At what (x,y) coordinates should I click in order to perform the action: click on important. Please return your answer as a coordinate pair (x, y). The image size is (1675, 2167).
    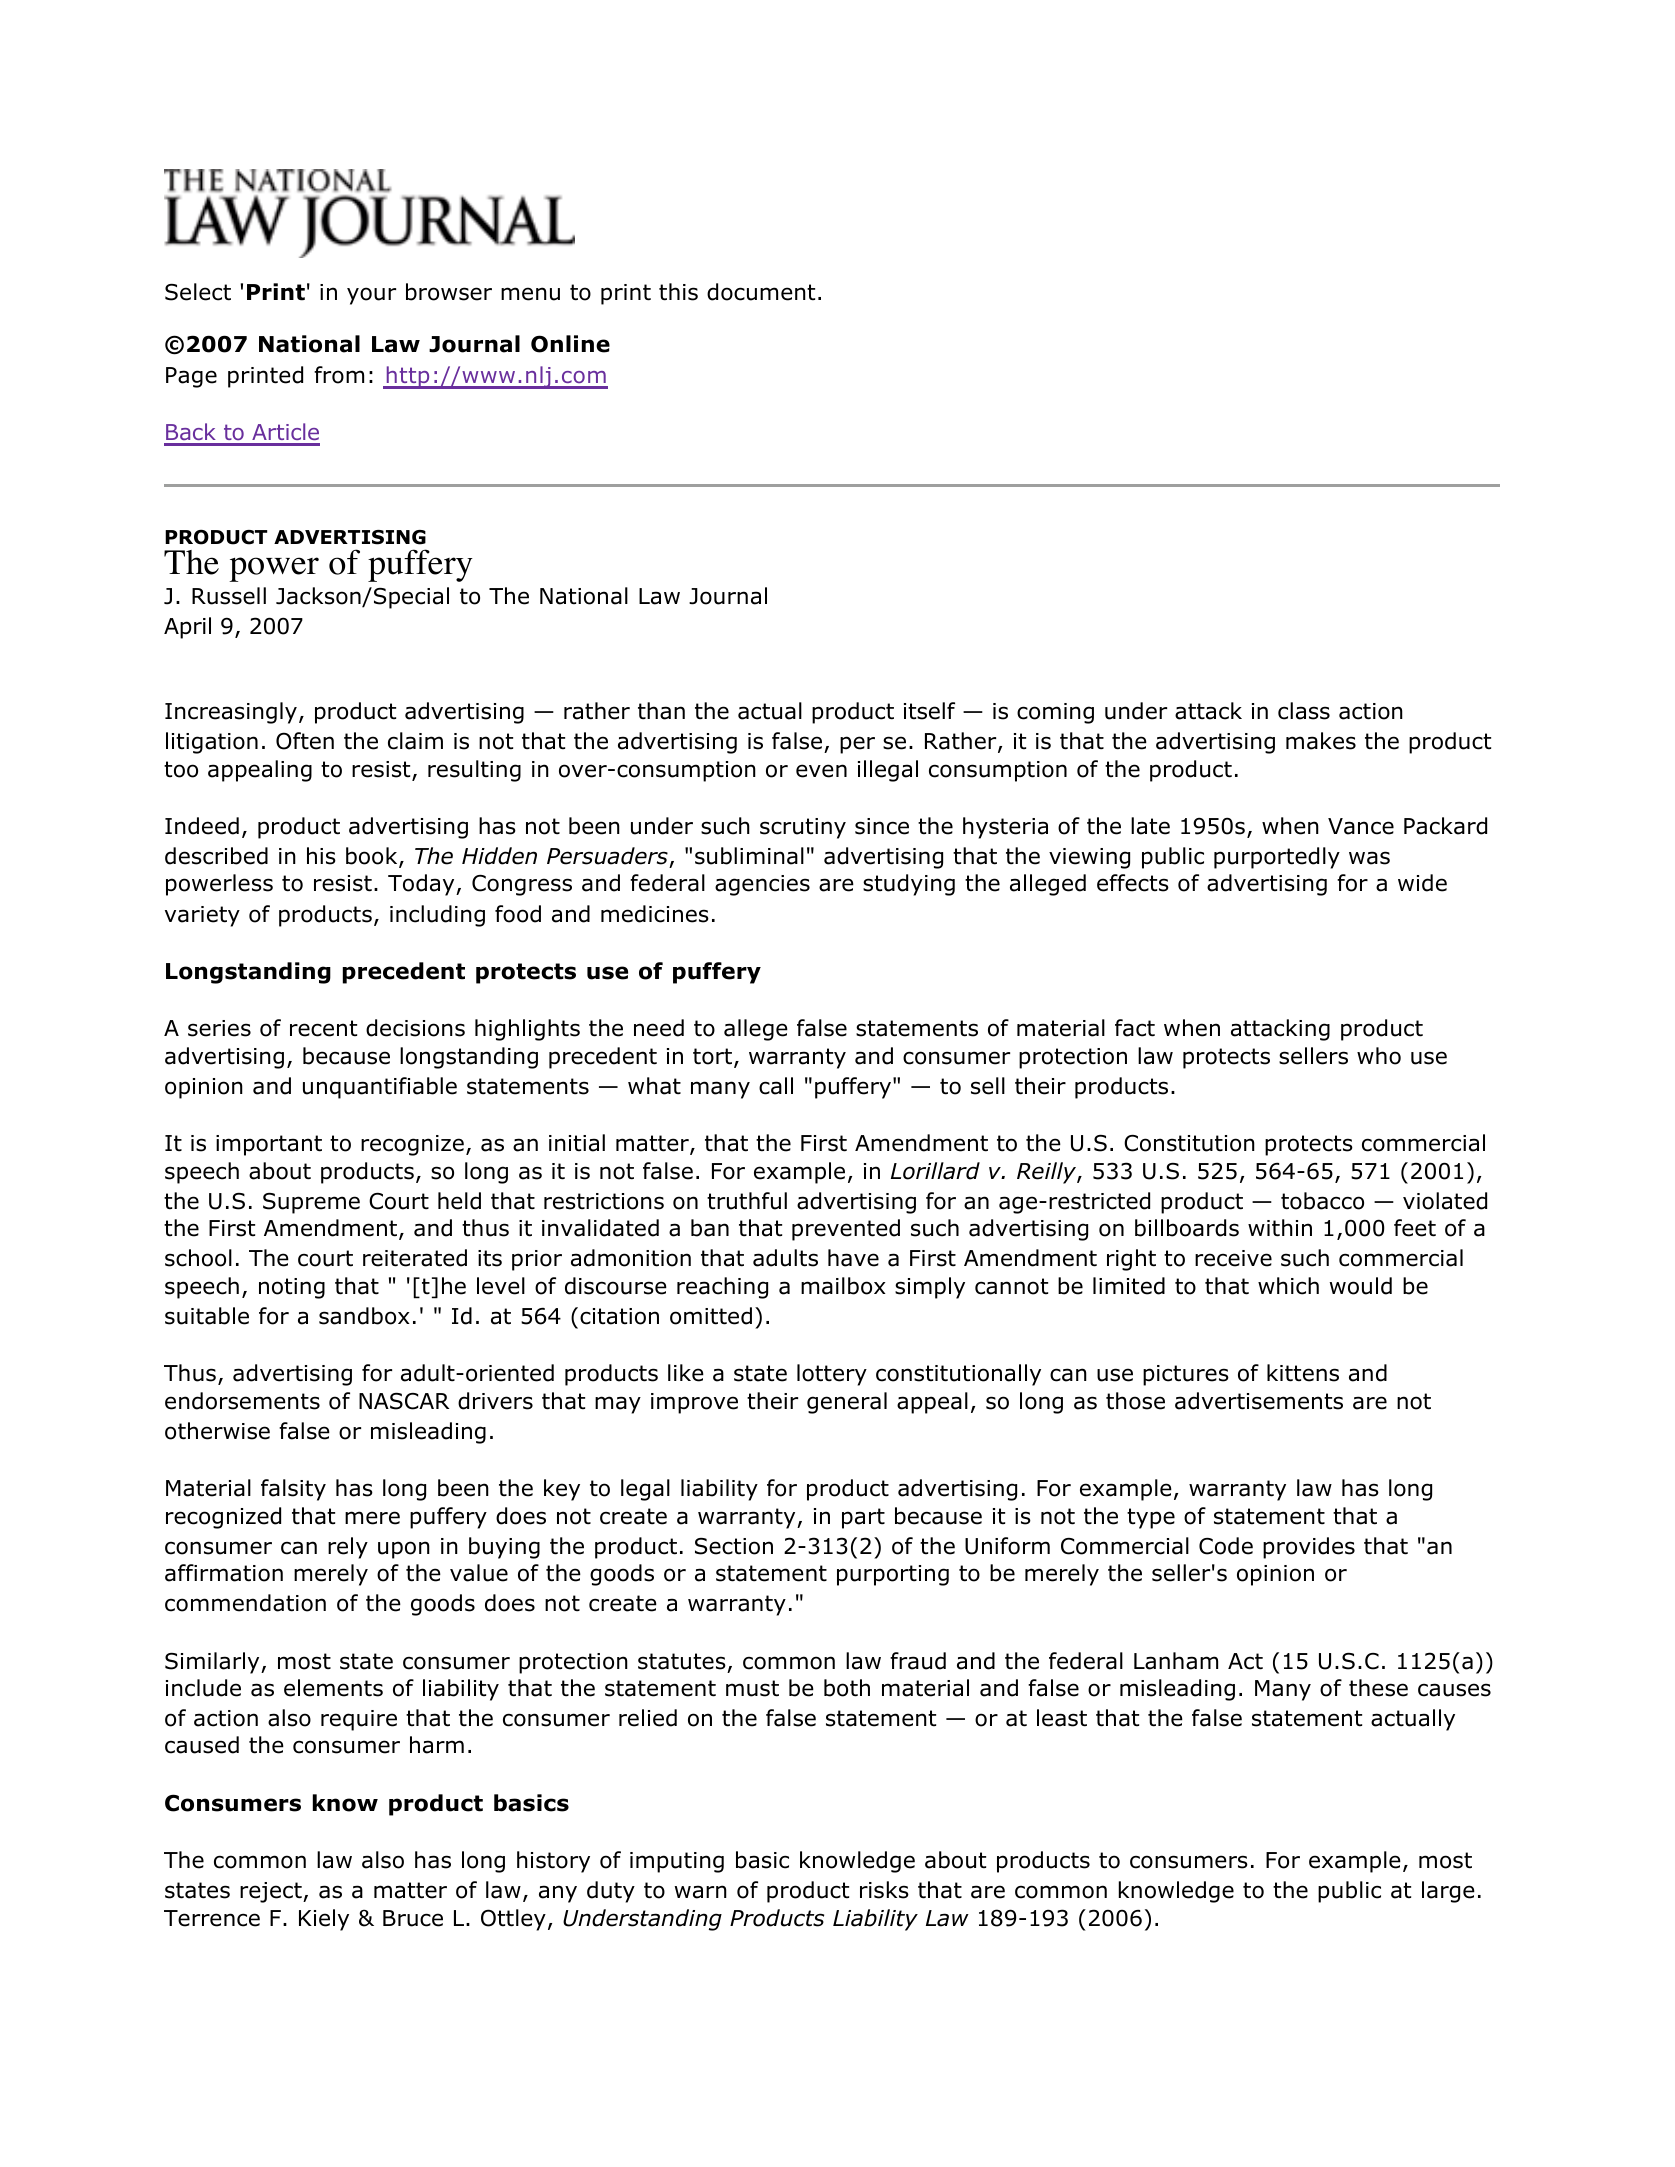
    Looking at the image, I should click on (269, 1145).
